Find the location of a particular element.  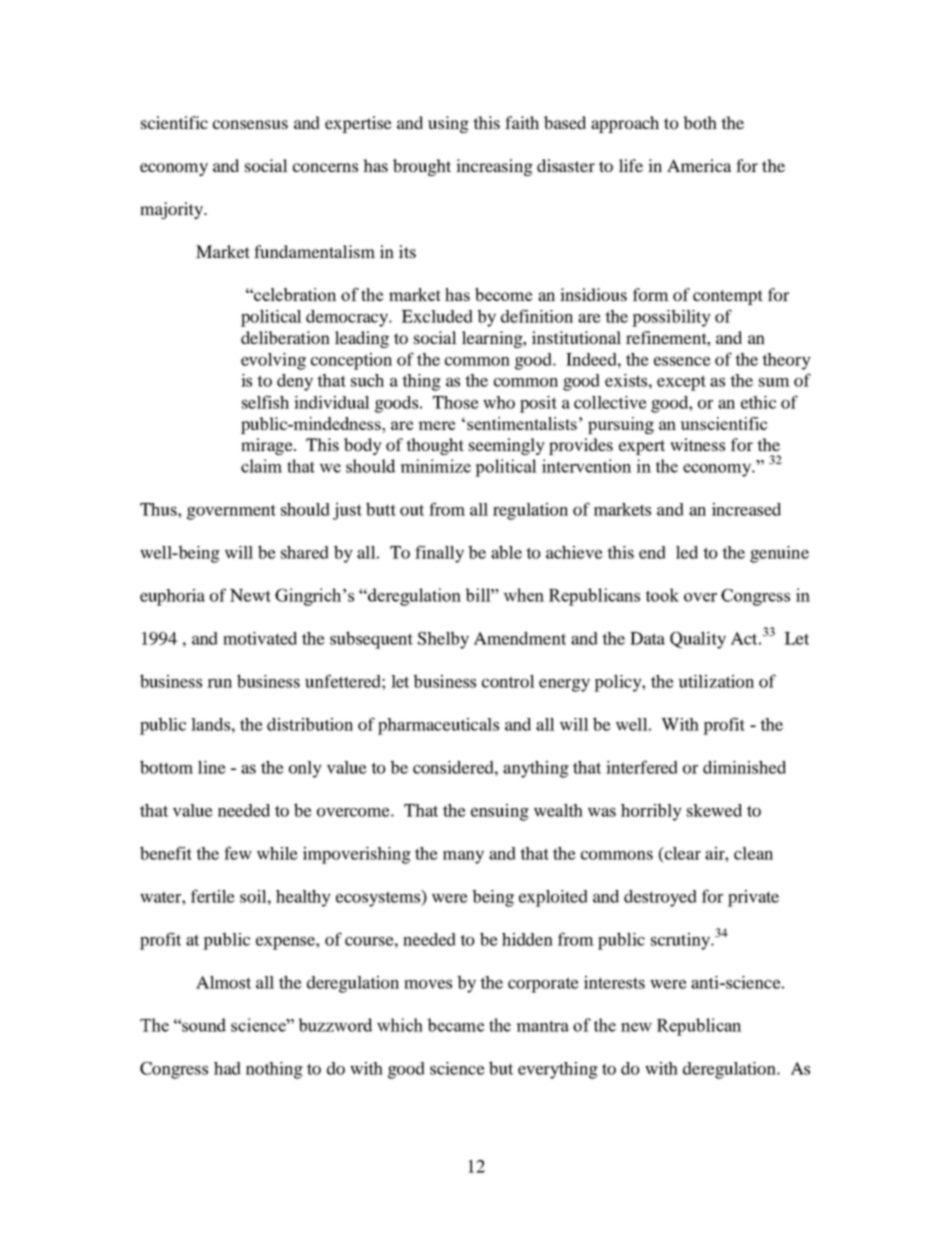

increasing is located at coordinates (494, 167).
